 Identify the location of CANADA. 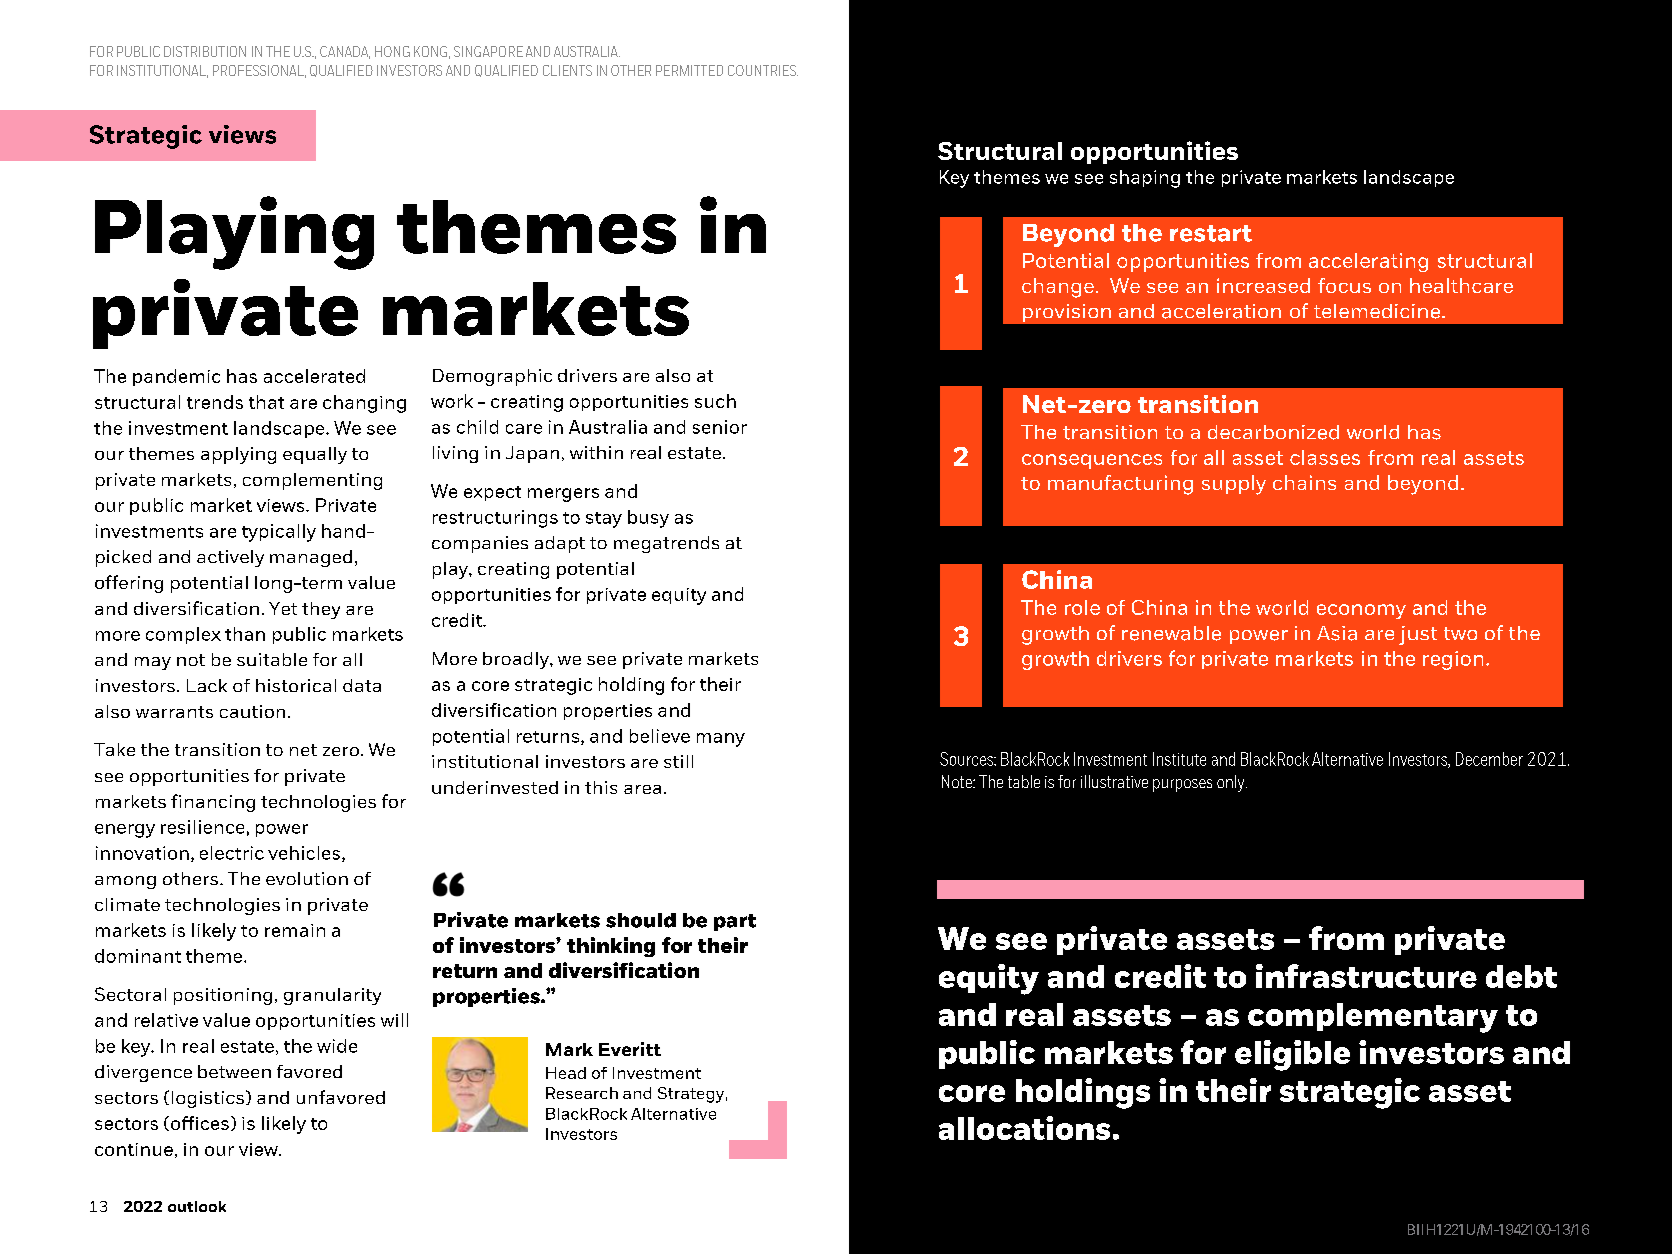
(345, 52).
